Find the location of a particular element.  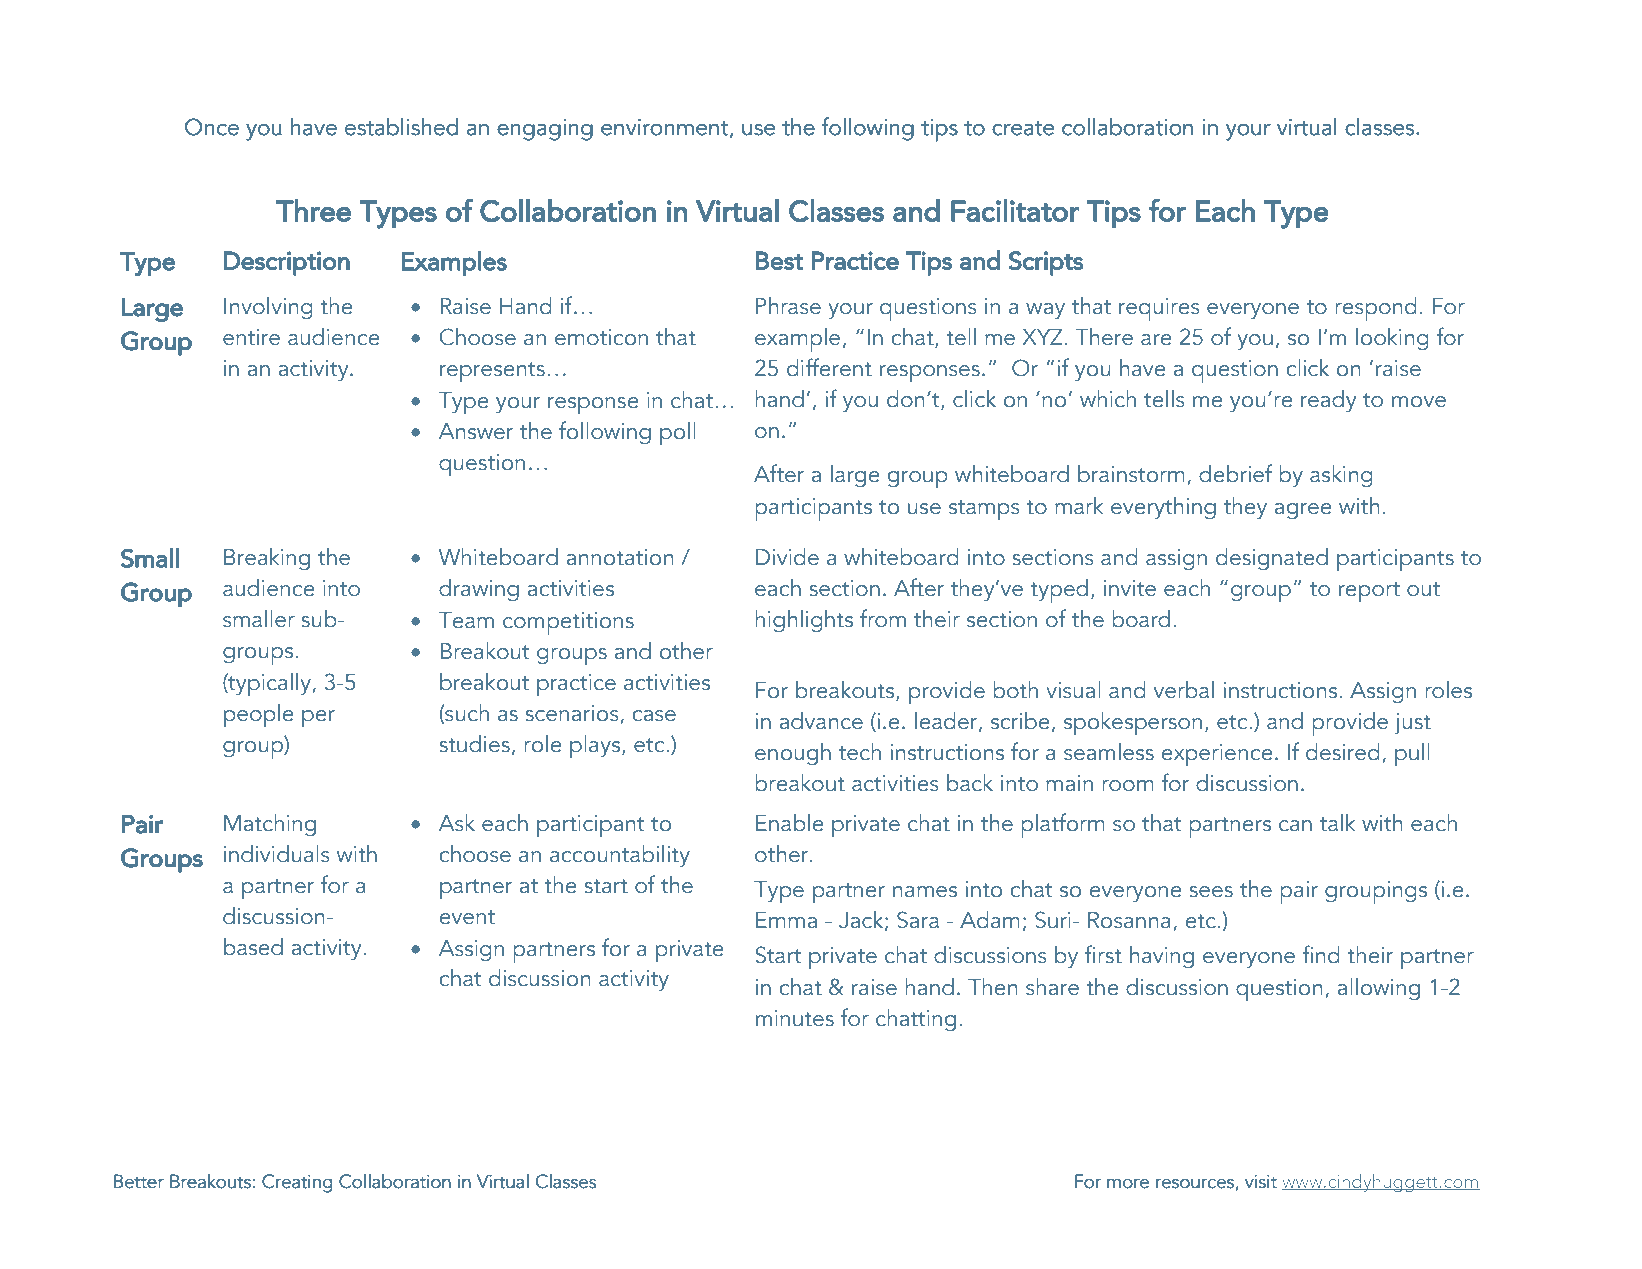

highlights is located at coordinates (804, 621).
